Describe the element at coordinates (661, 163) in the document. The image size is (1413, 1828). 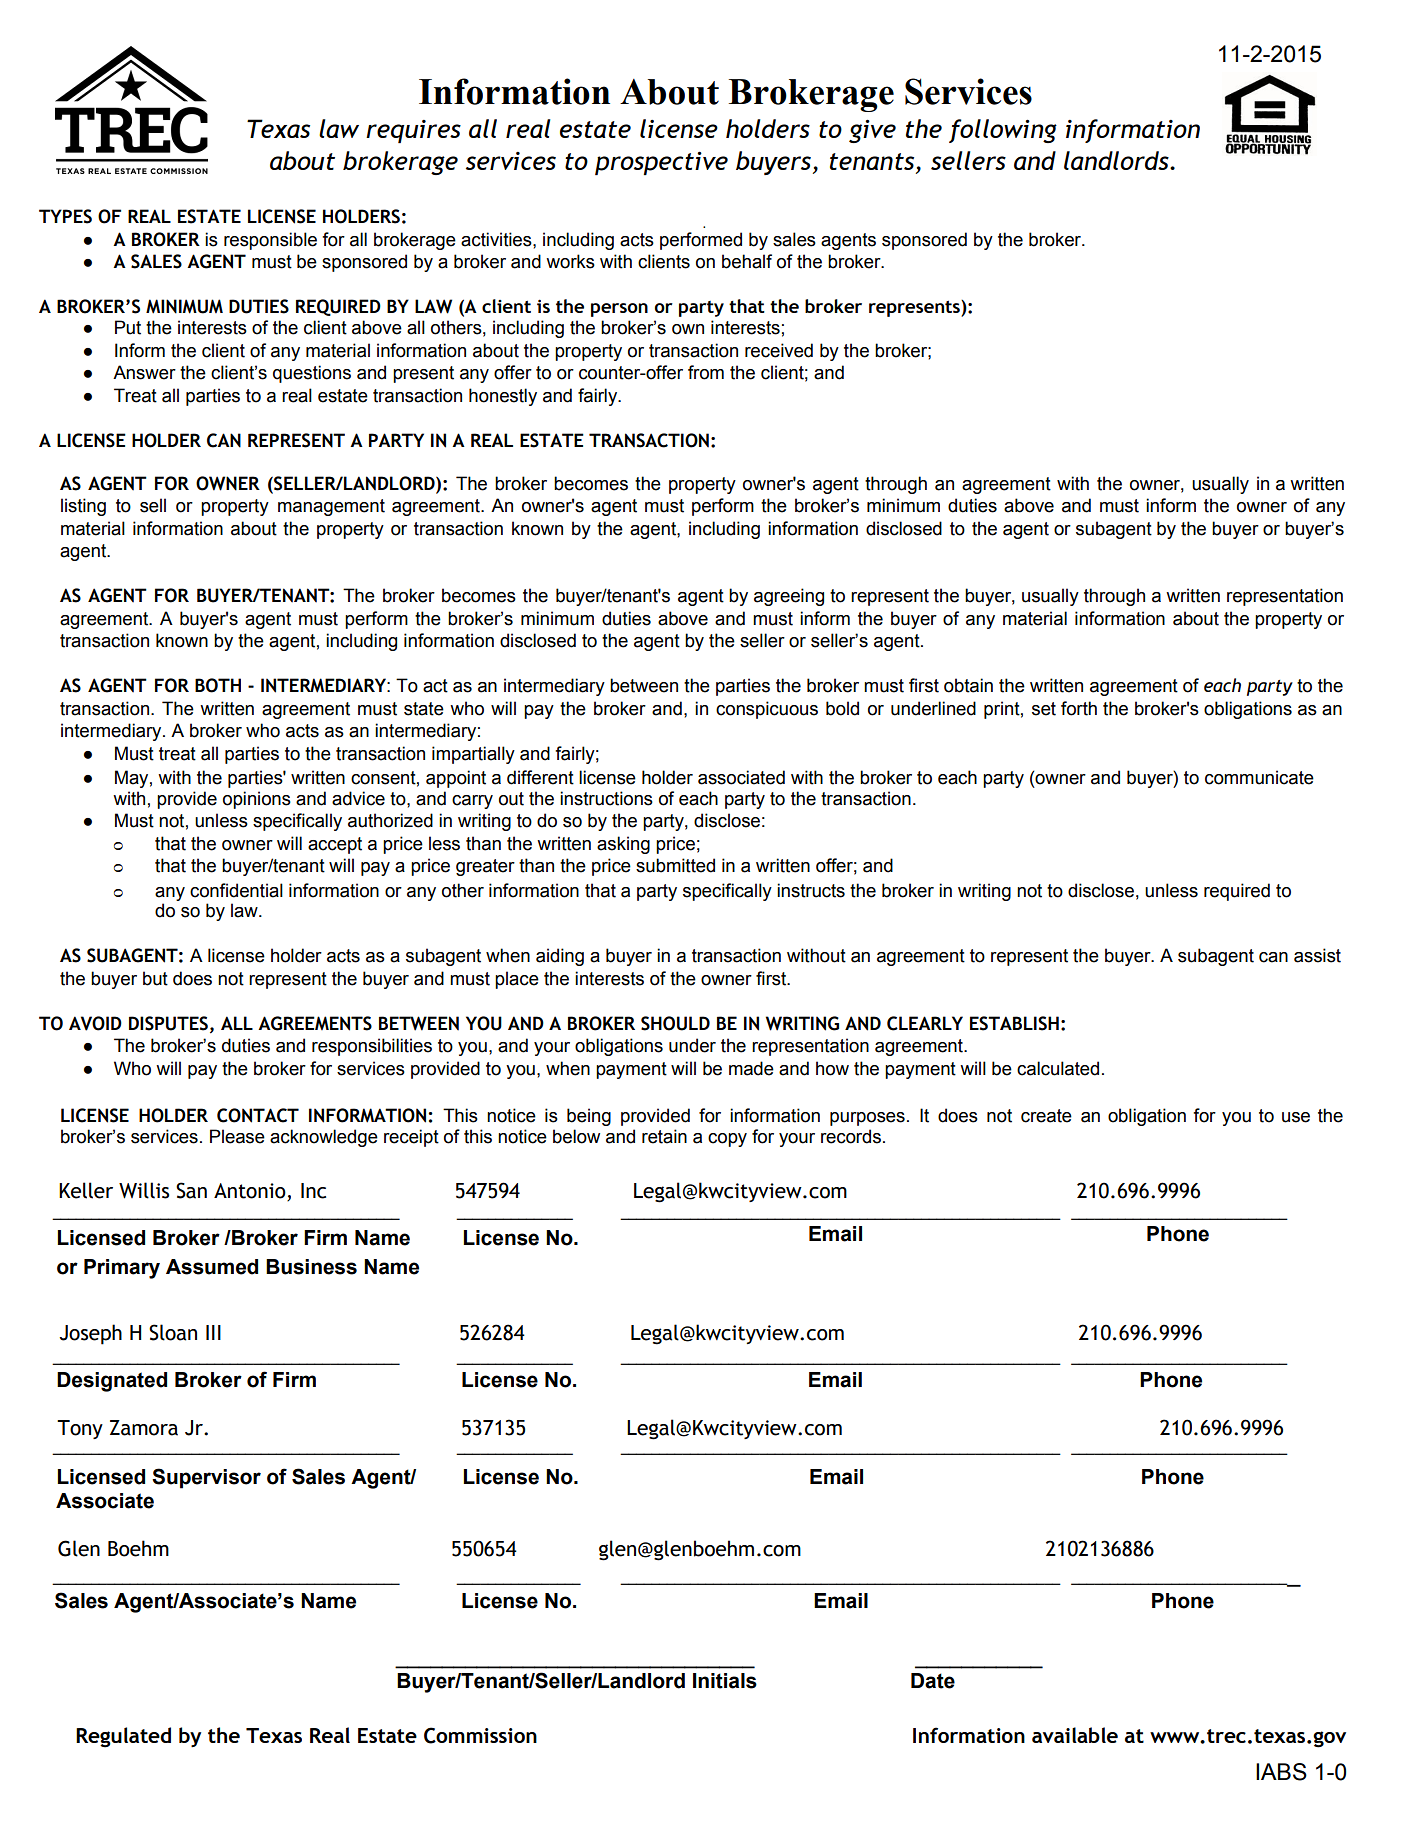
I see `prospective` at that location.
